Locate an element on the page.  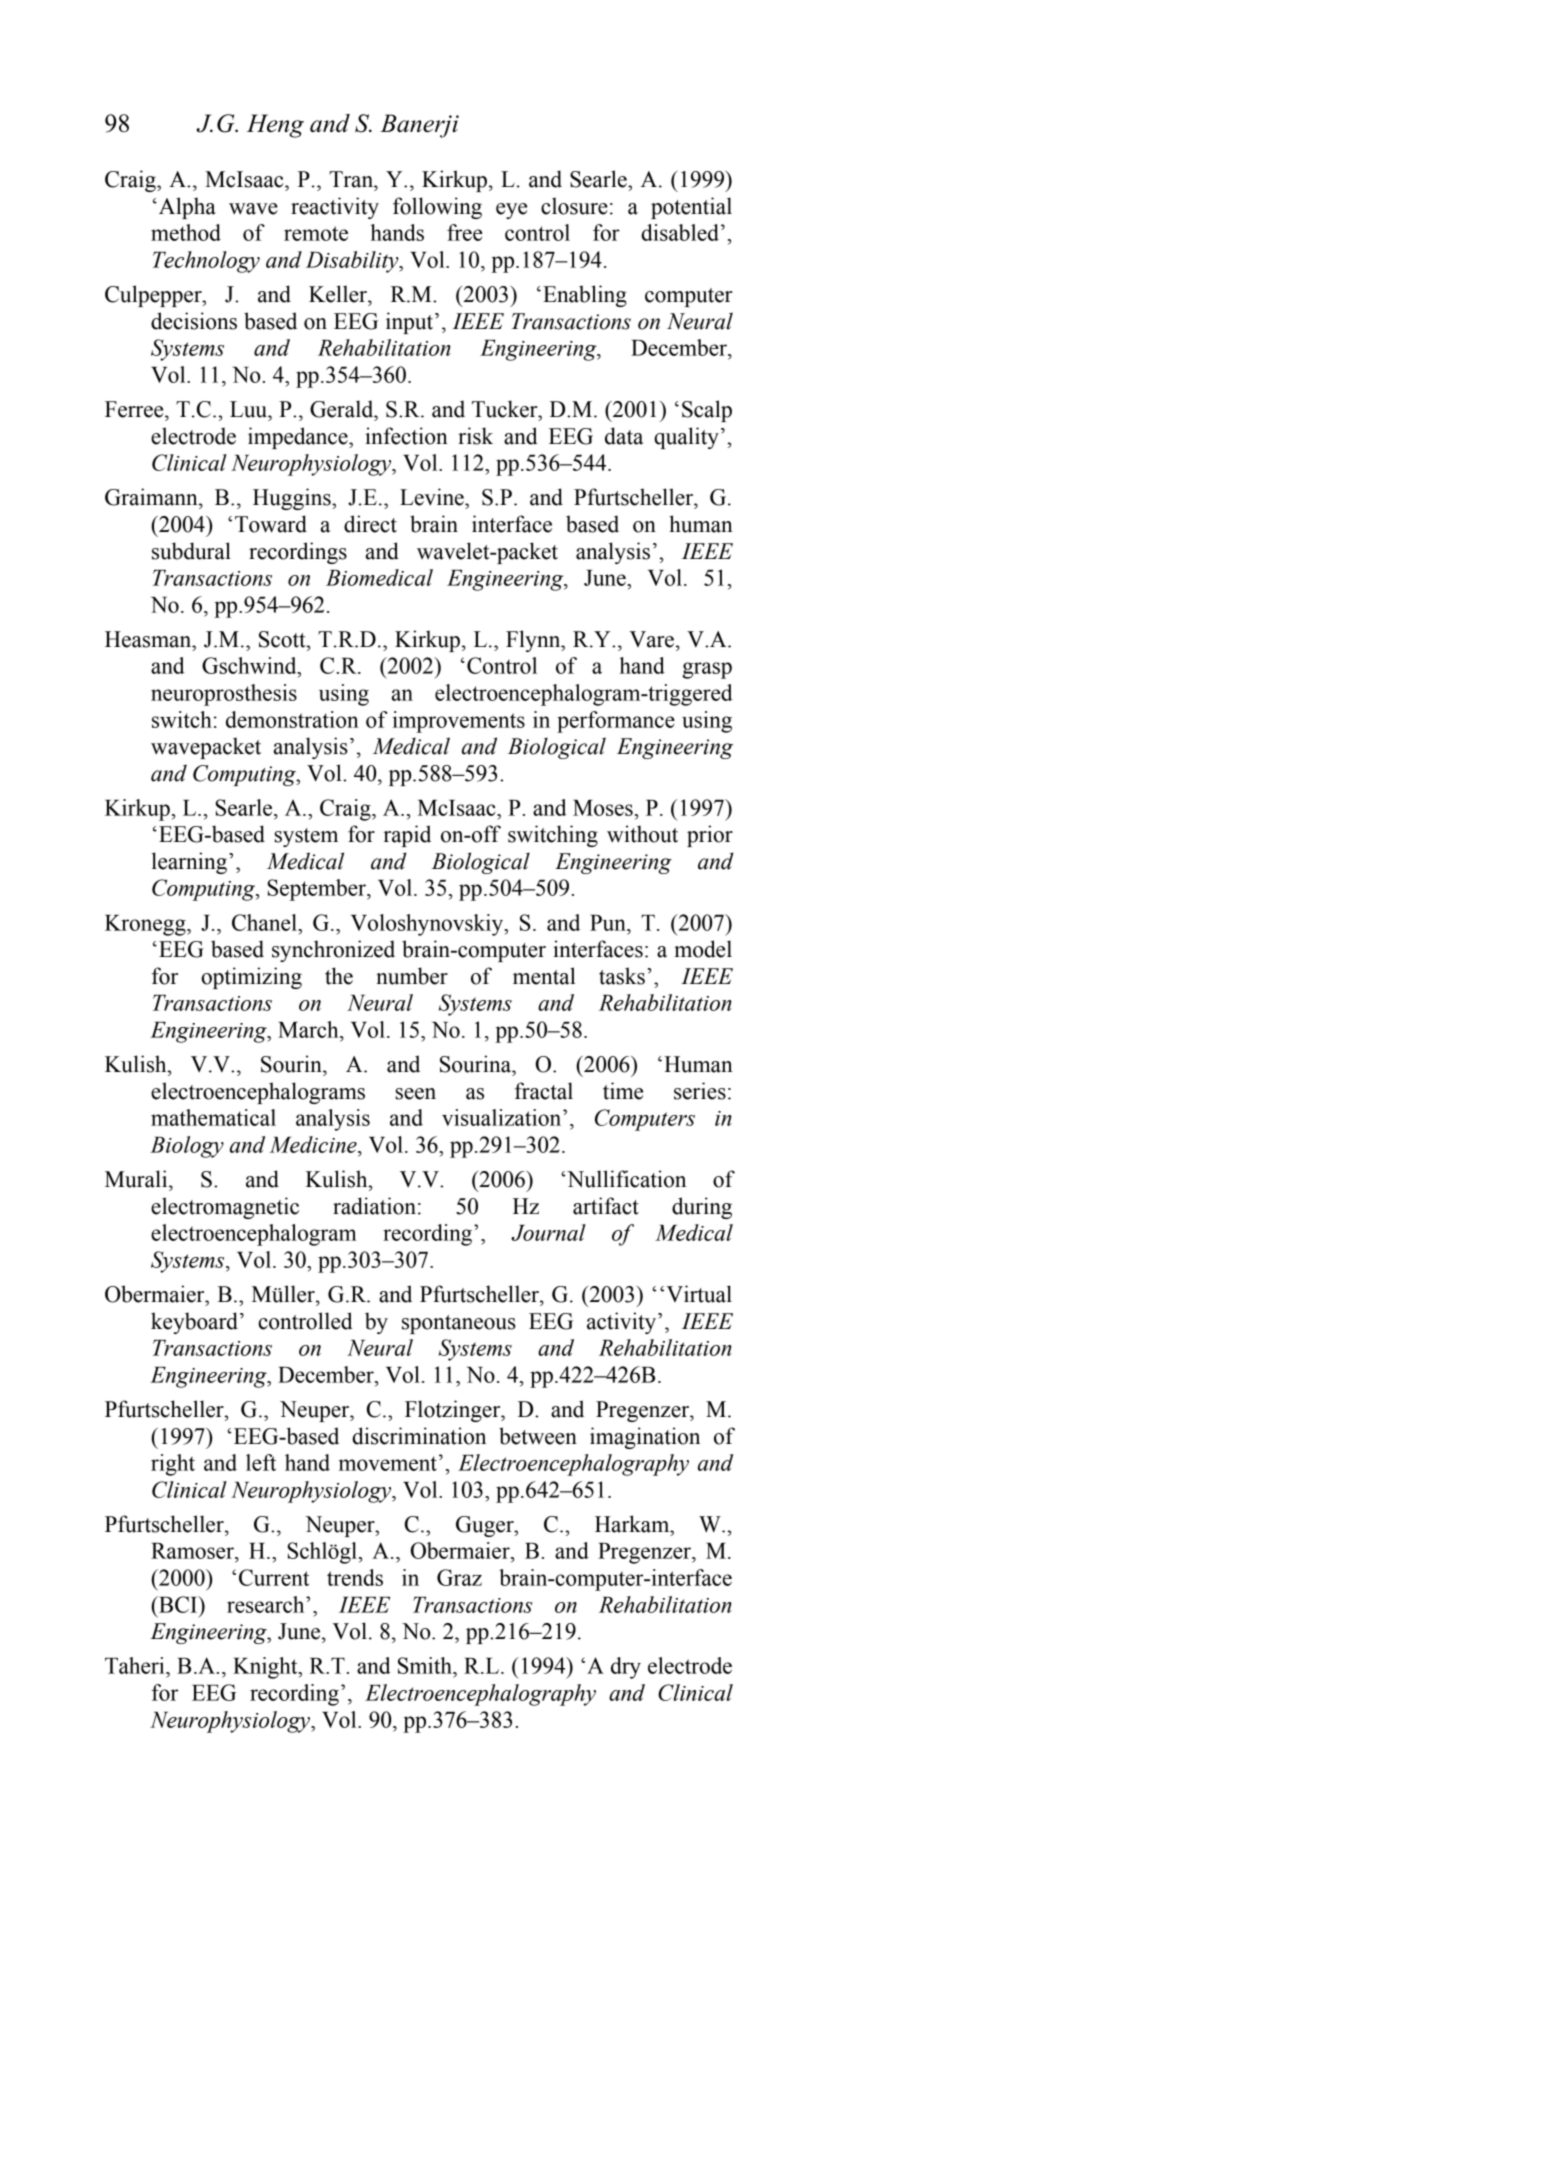
following is located at coordinates (437, 208).
